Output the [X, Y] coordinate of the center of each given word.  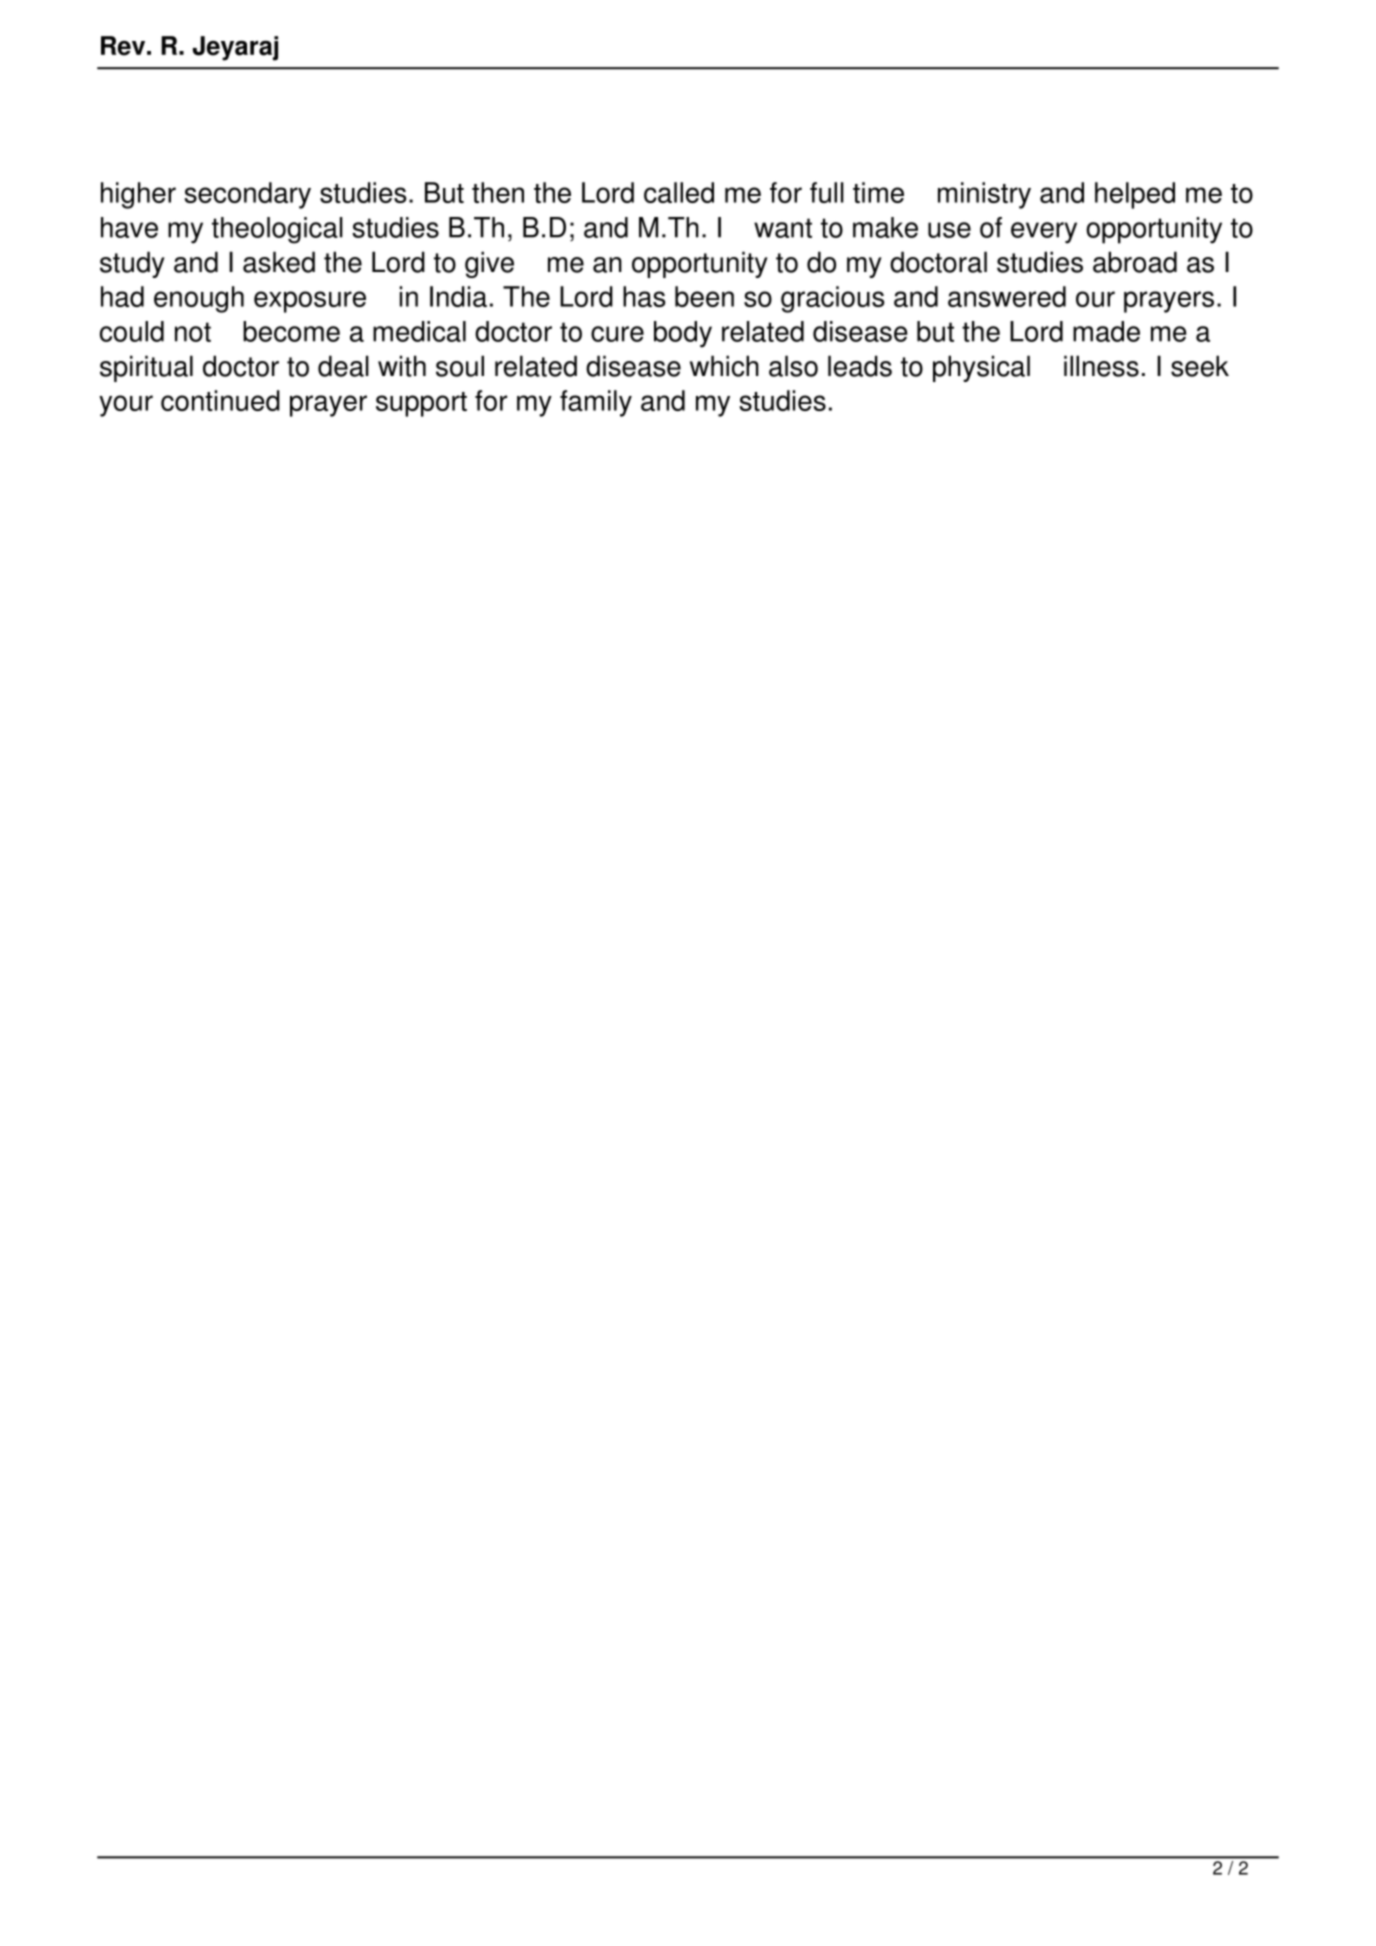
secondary [247, 195]
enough [199, 299]
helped [1135, 195]
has [644, 296]
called [679, 192]
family [596, 403]
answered [1007, 296]
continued [220, 400]
